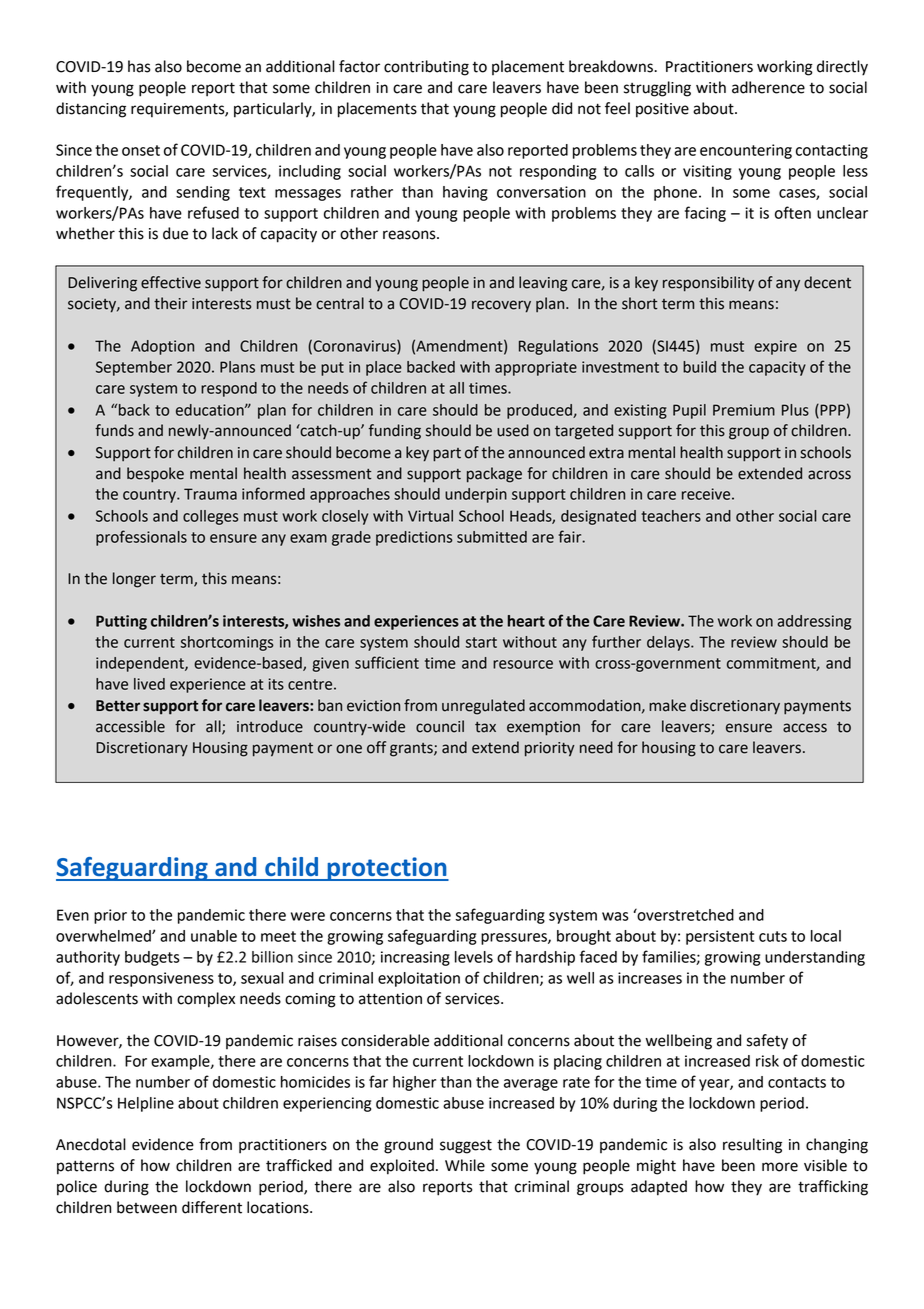 Image resolution: width=924 pixels, height=1309 pixels. I want to click on expire, so click(775, 347).
